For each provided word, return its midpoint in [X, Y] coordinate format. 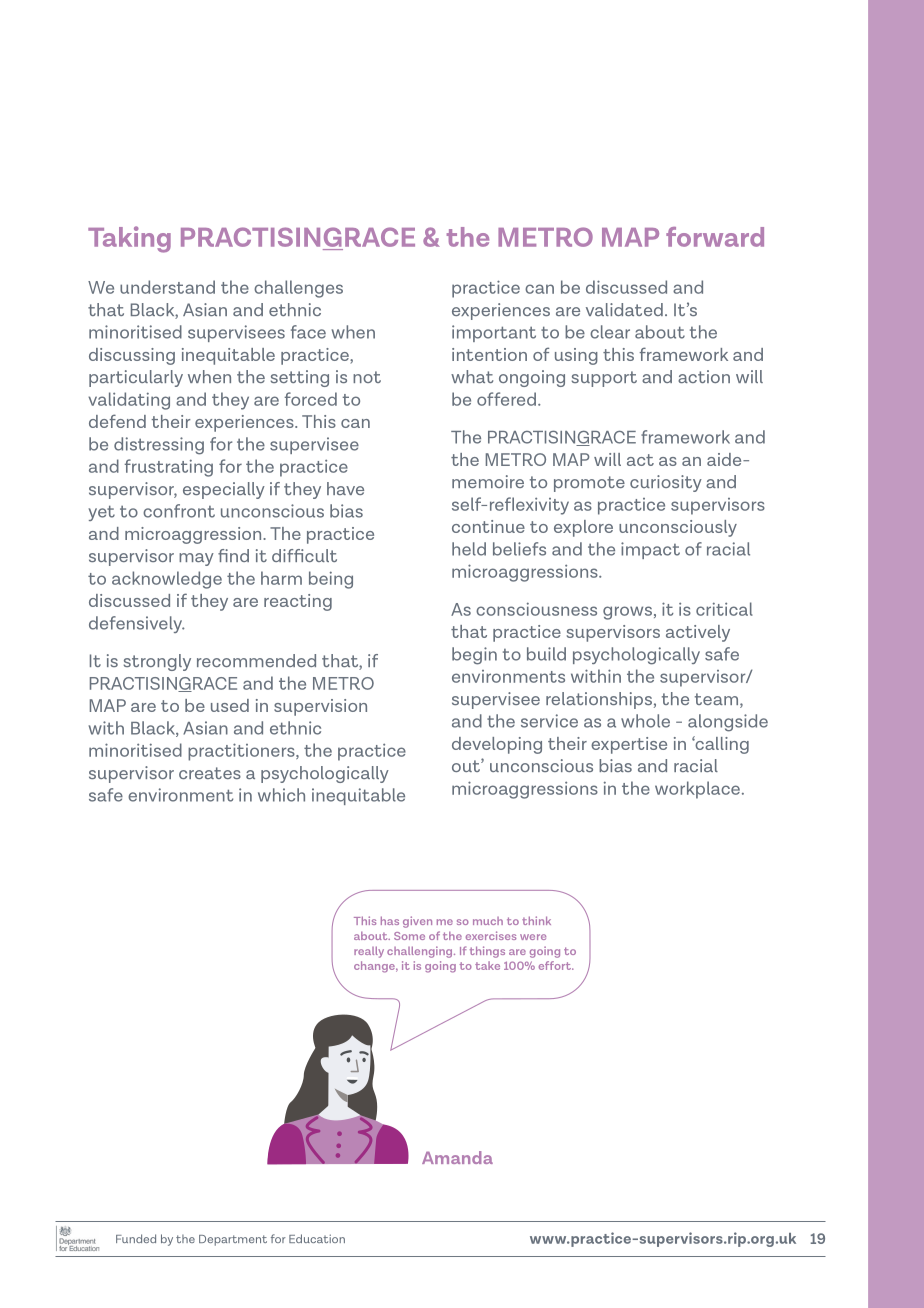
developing [497, 745]
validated [624, 309]
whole [645, 721]
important [494, 333]
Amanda [457, 1157]
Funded [136, 1238]
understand [167, 287]
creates [210, 773]
